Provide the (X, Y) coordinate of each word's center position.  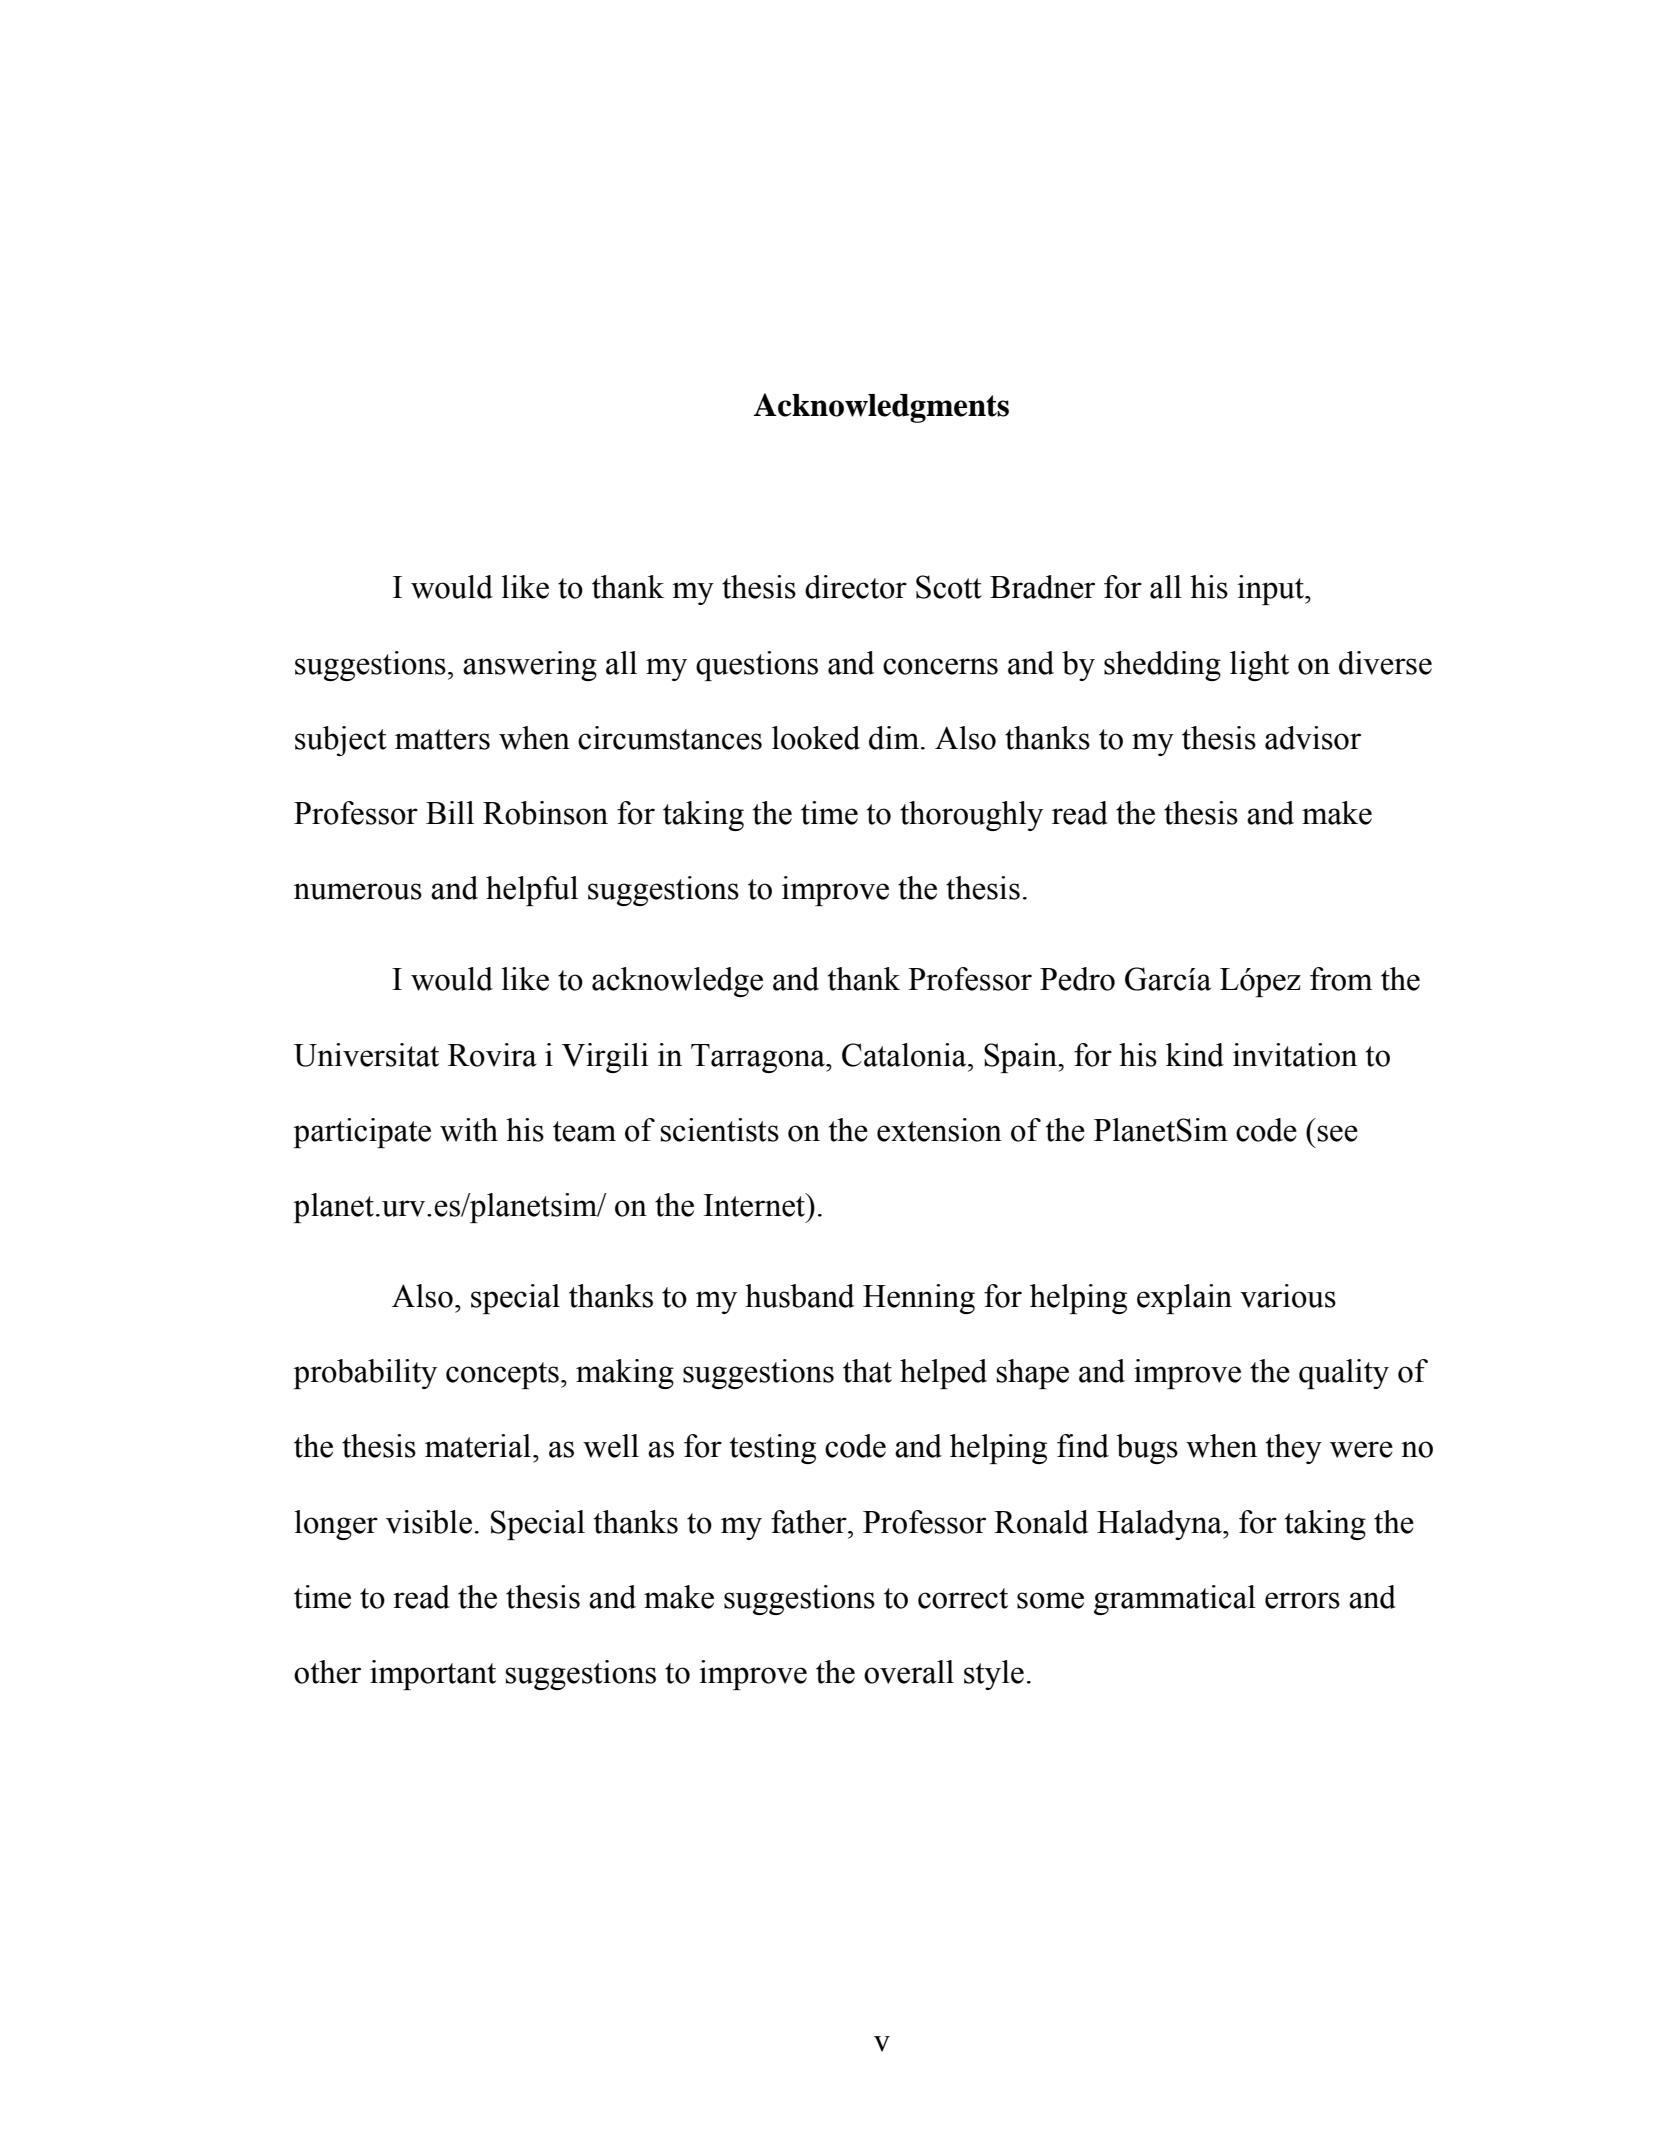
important (433, 1675)
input (1271, 590)
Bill (450, 812)
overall (909, 1672)
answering (530, 666)
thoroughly (971, 816)
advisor (1313, 738)
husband (799, 1296)
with (469, 1130)
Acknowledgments (881, 408)
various (1288, 1296)
